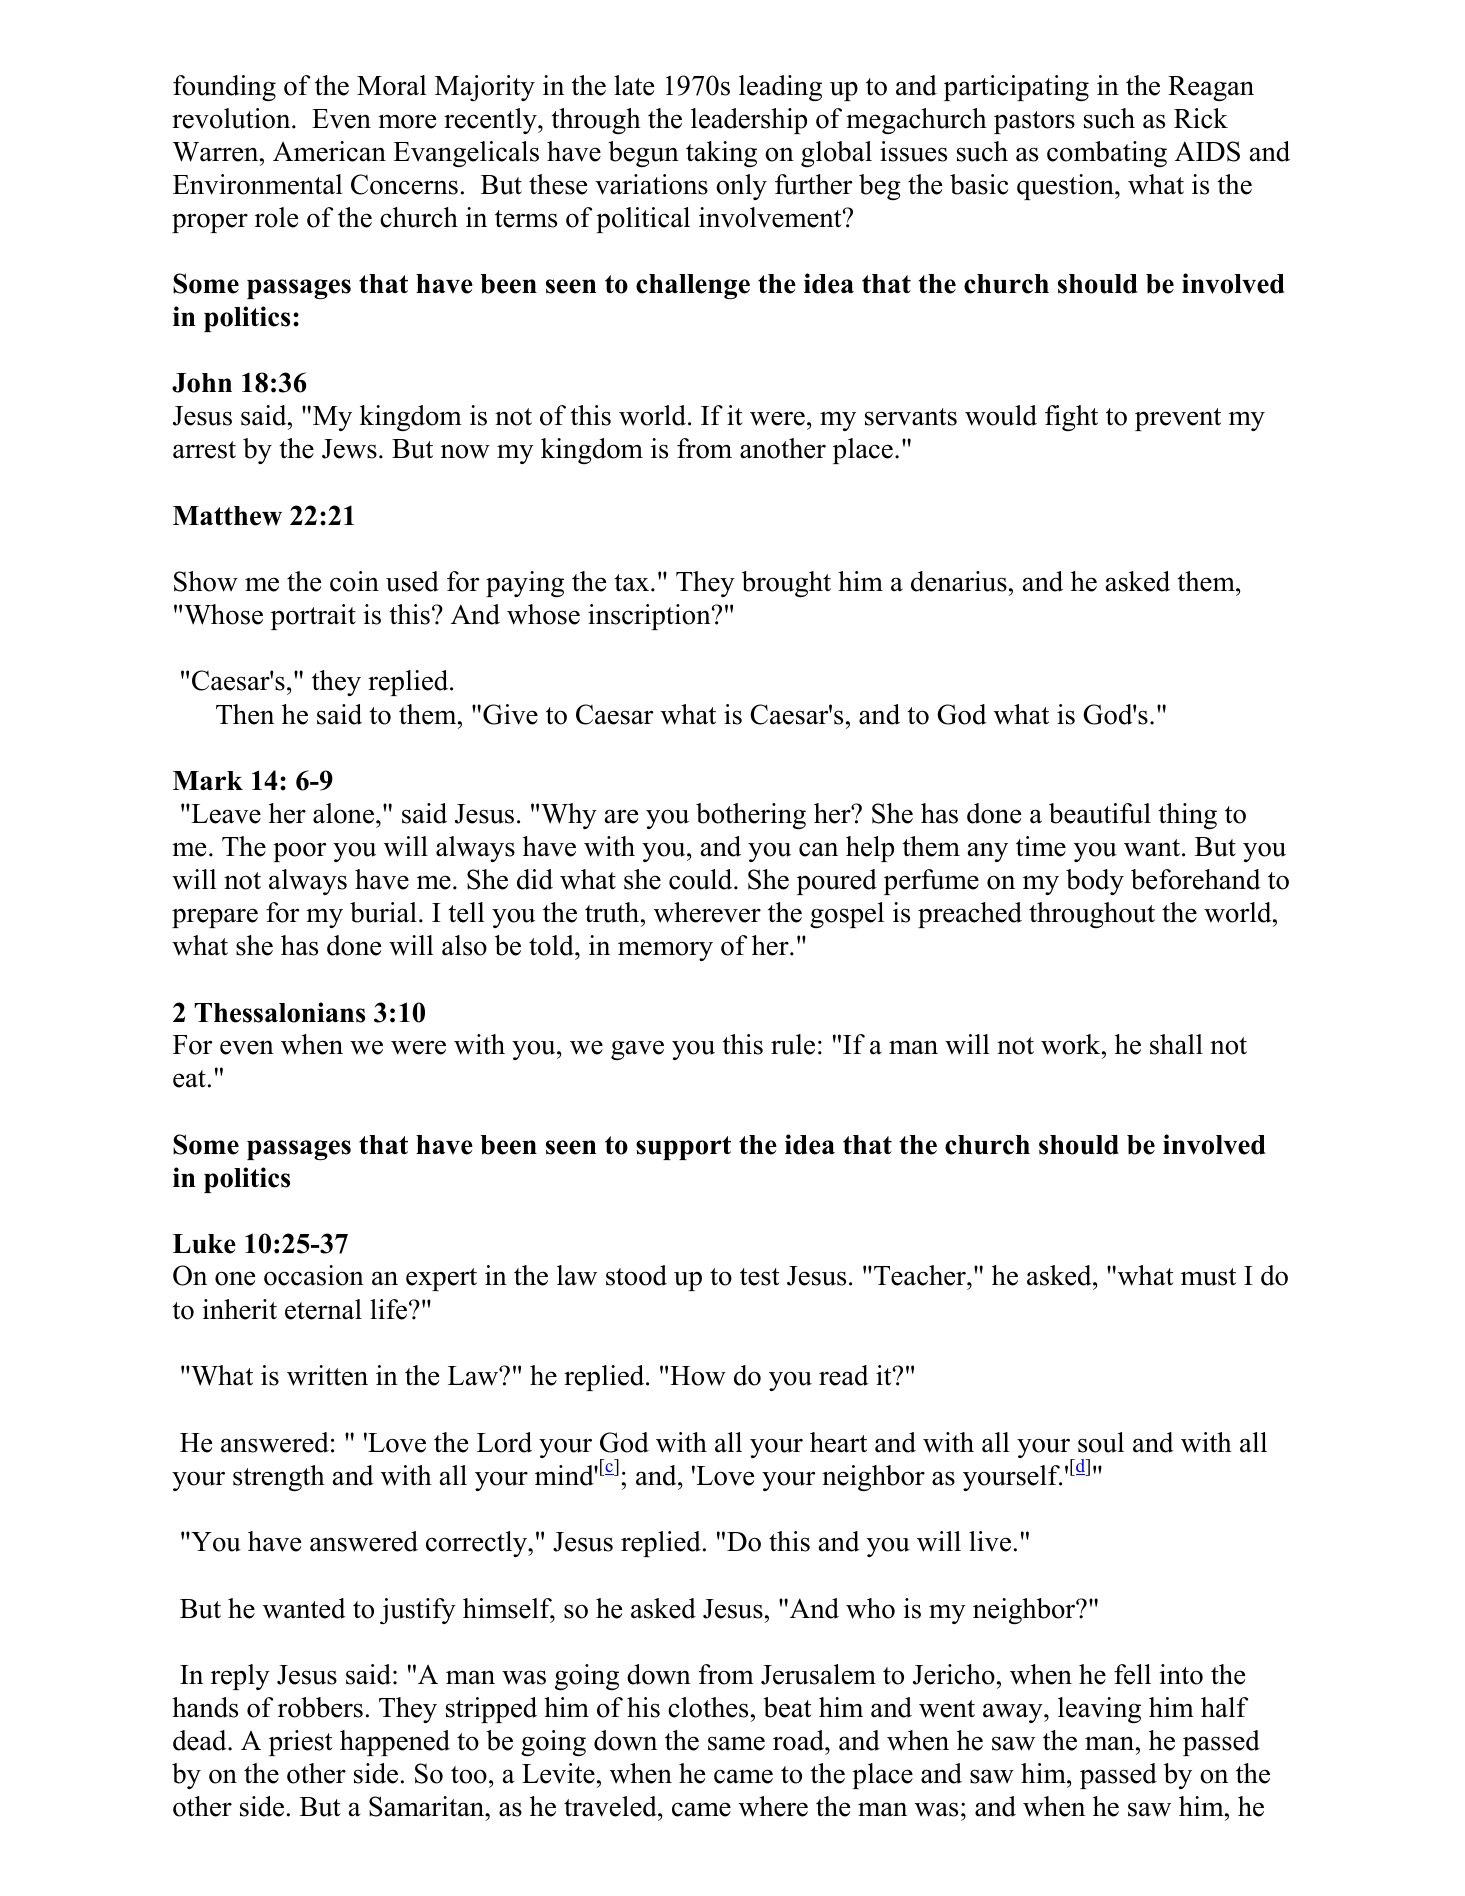  I want to click on combating, so click(1107, 154).
